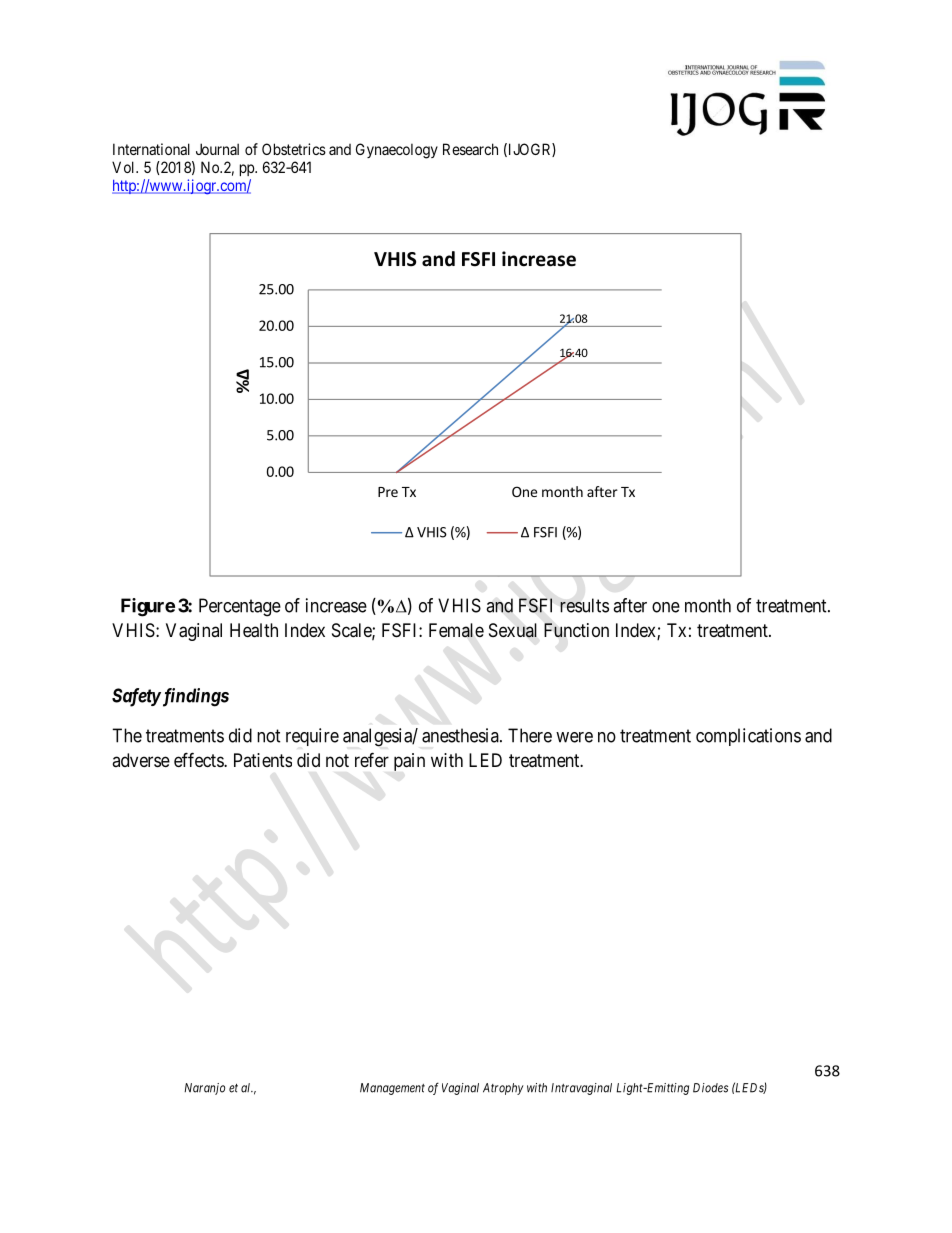  I want to click on Pre, so click(388, 492).
